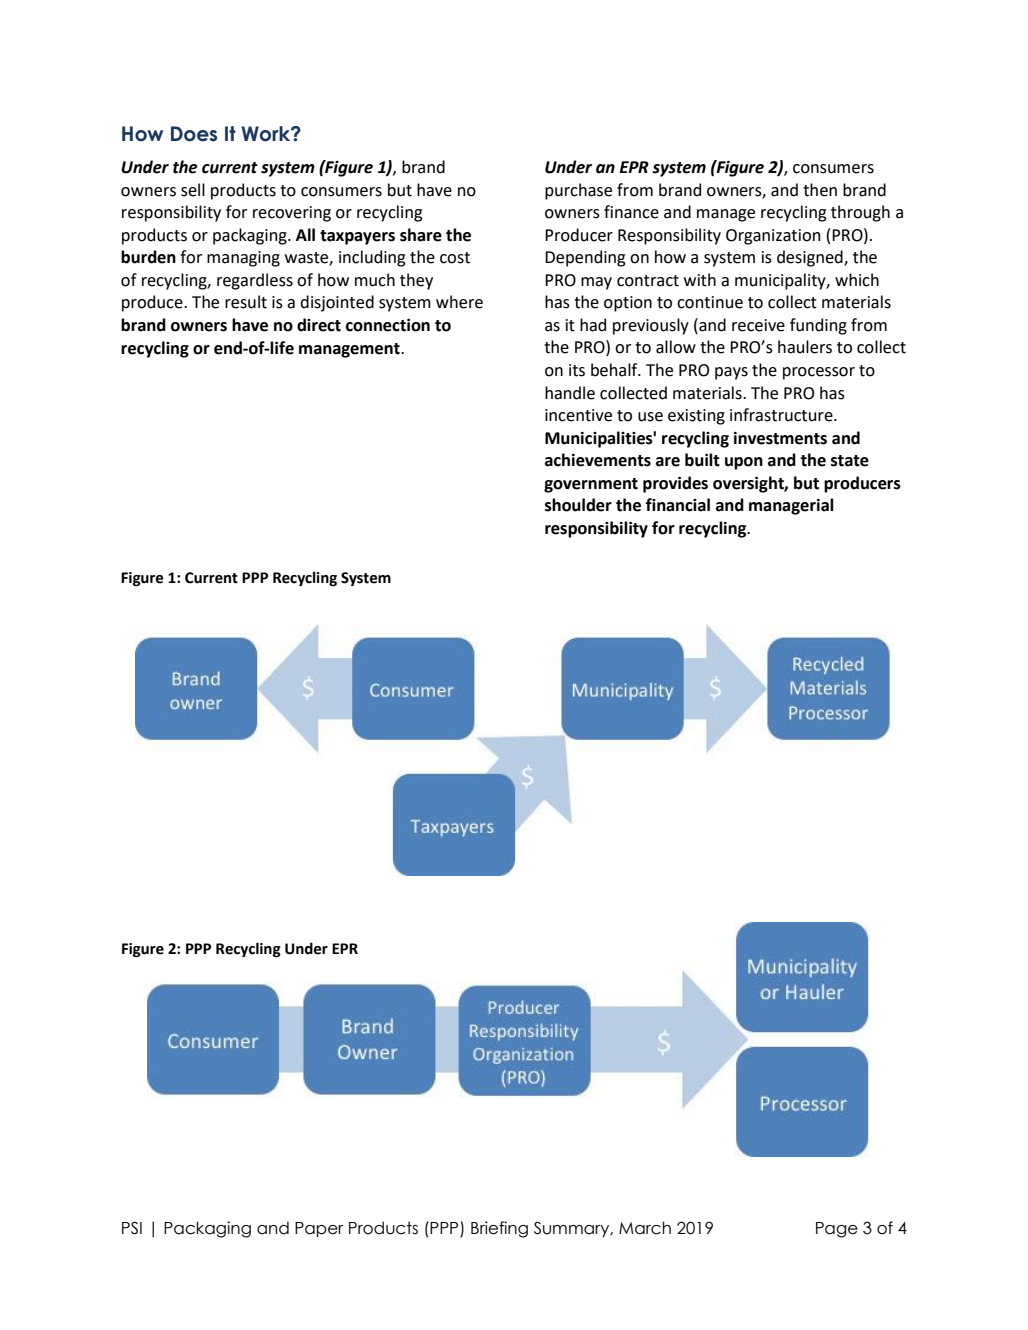  What do you see at coordinates (837, 1230) in the screenshot?
I see `Page` at bounding box center [837, 1230].
